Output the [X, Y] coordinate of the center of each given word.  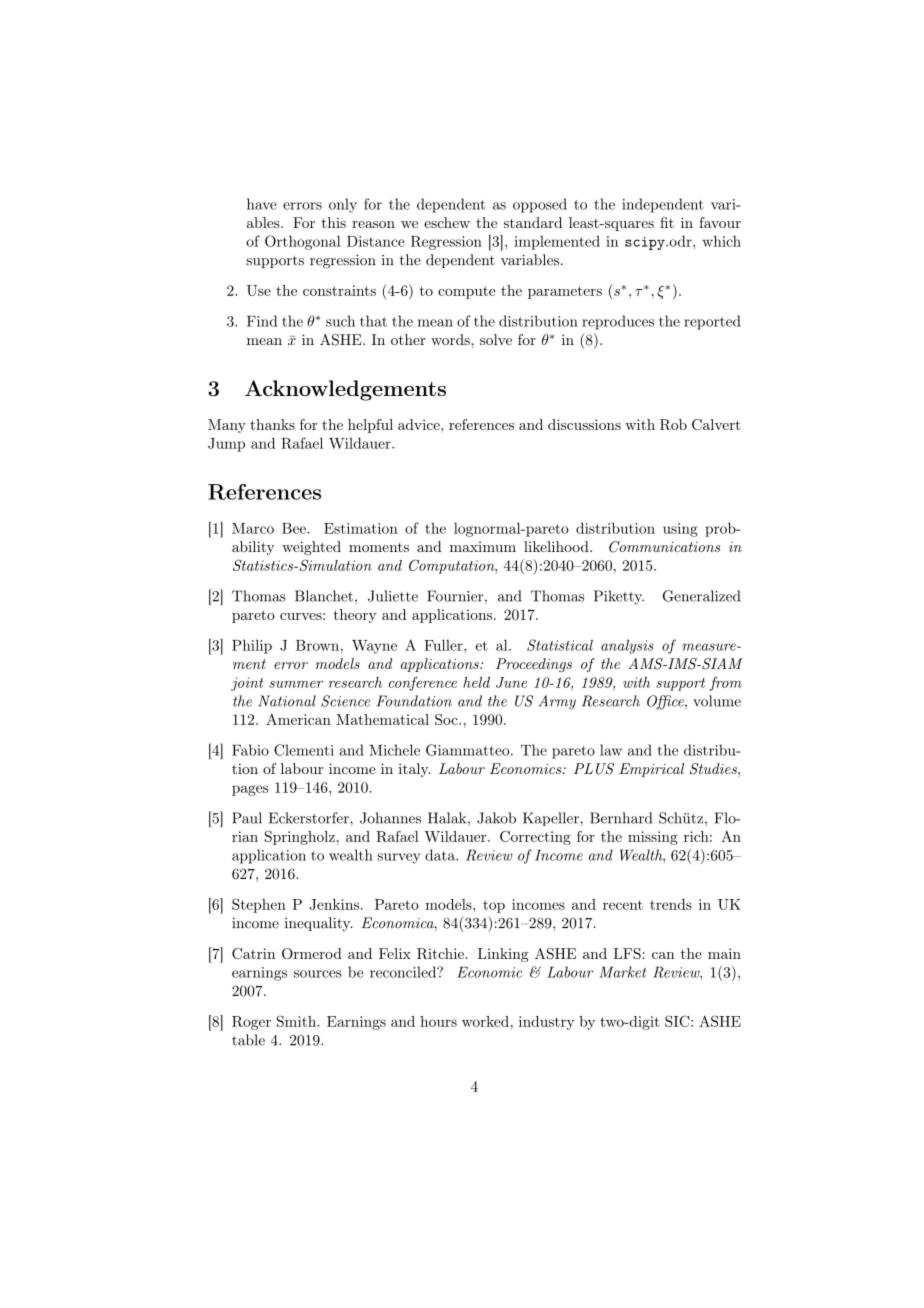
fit [667, 222]
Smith [296, 1021]
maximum [483, 547]
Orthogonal [303, 242]
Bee [295, 528]
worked [485, 1021]
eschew [447, 222]
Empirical [651, 770]
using [680, 530]
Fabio [250, 750]
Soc [447, 719]
